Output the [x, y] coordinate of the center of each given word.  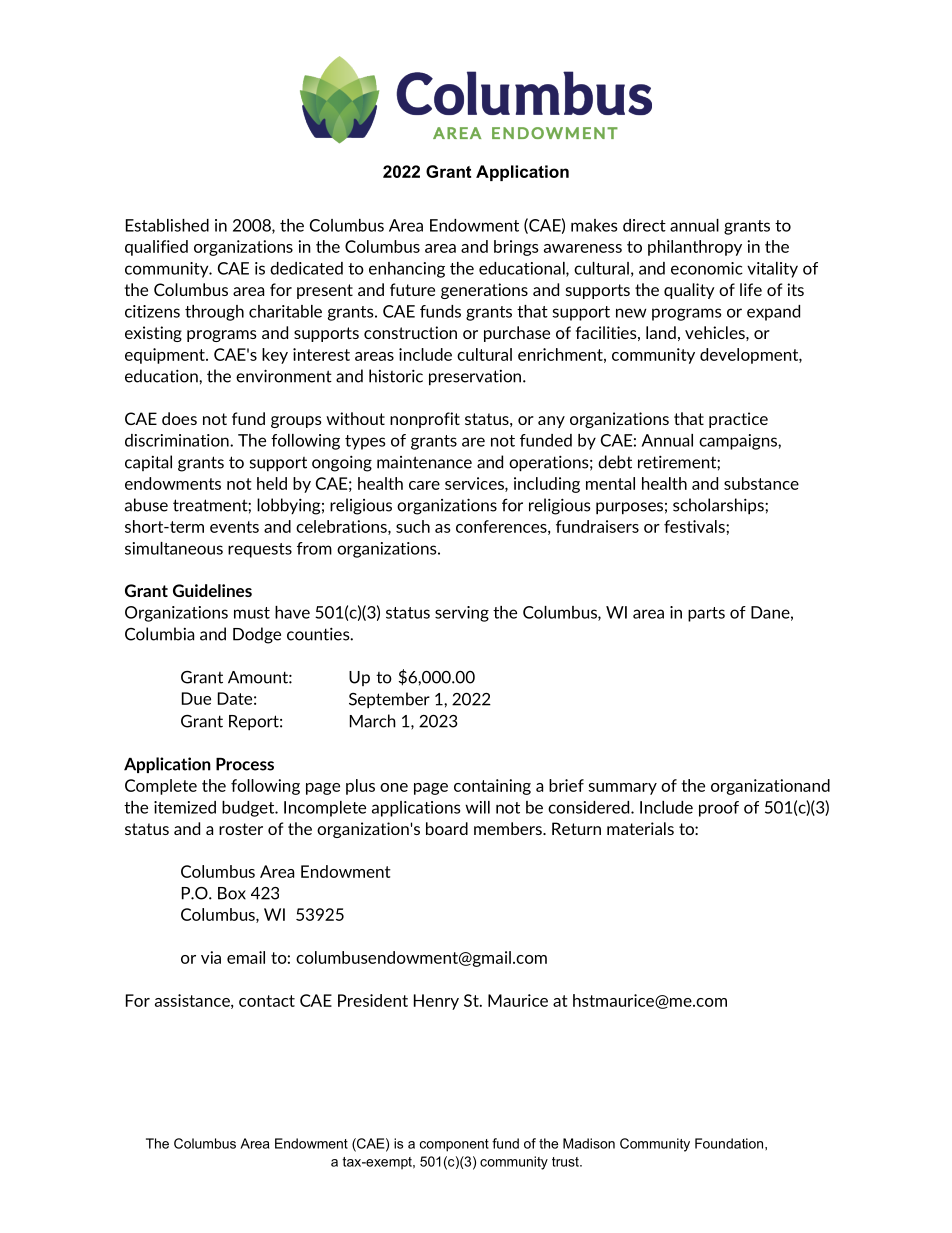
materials [640, 828]
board [447, 828]
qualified [156, 248]
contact [267, 1001]
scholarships [719, 506]
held [272, 483]
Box [232, 893]
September [389, 700]
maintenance [424, 462]
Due [196, 698]
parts [706, 614]
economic [707, 268]
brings [516, 248]
